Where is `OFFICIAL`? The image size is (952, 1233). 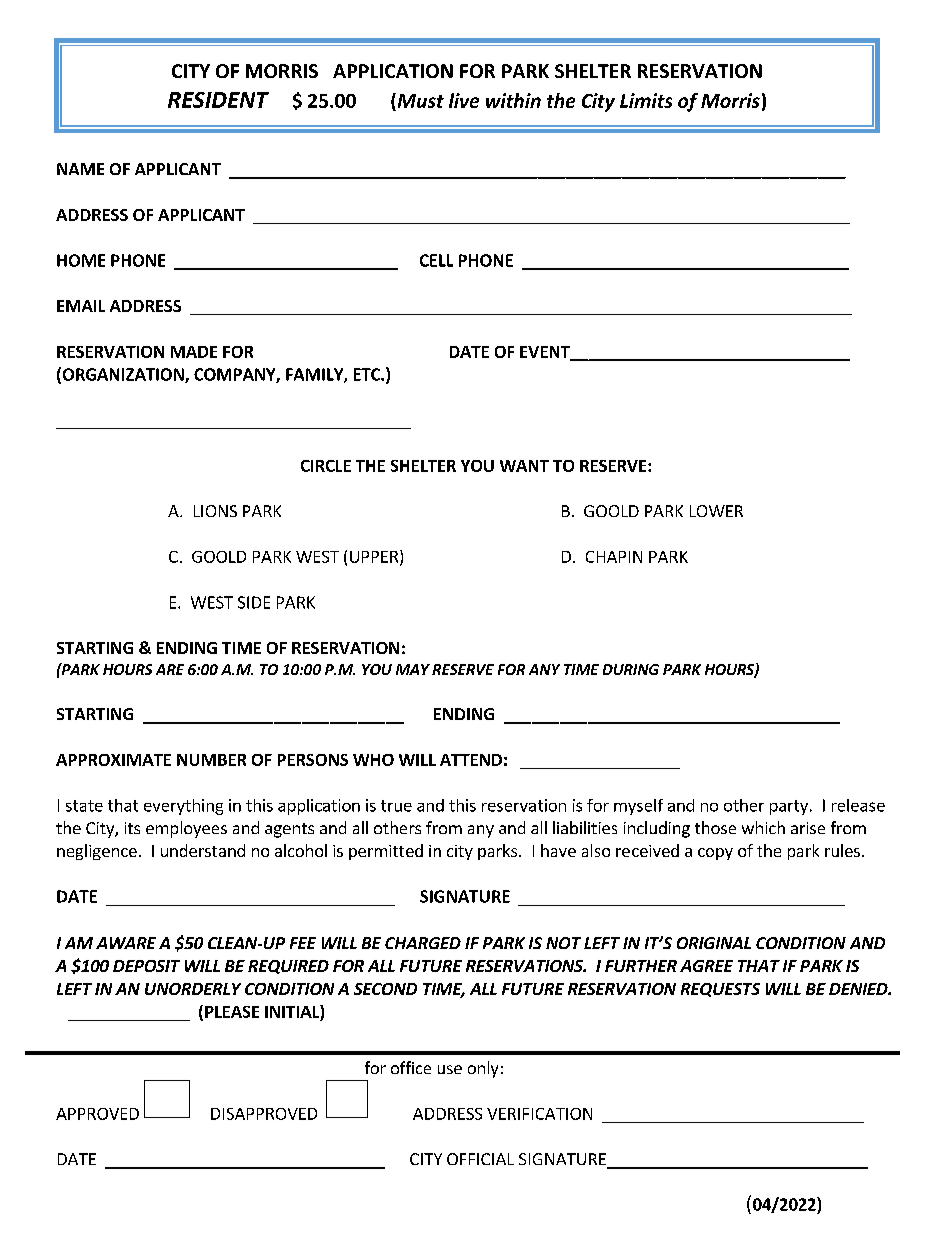
OFFICIAL is located at coordinates (480, 1159).
